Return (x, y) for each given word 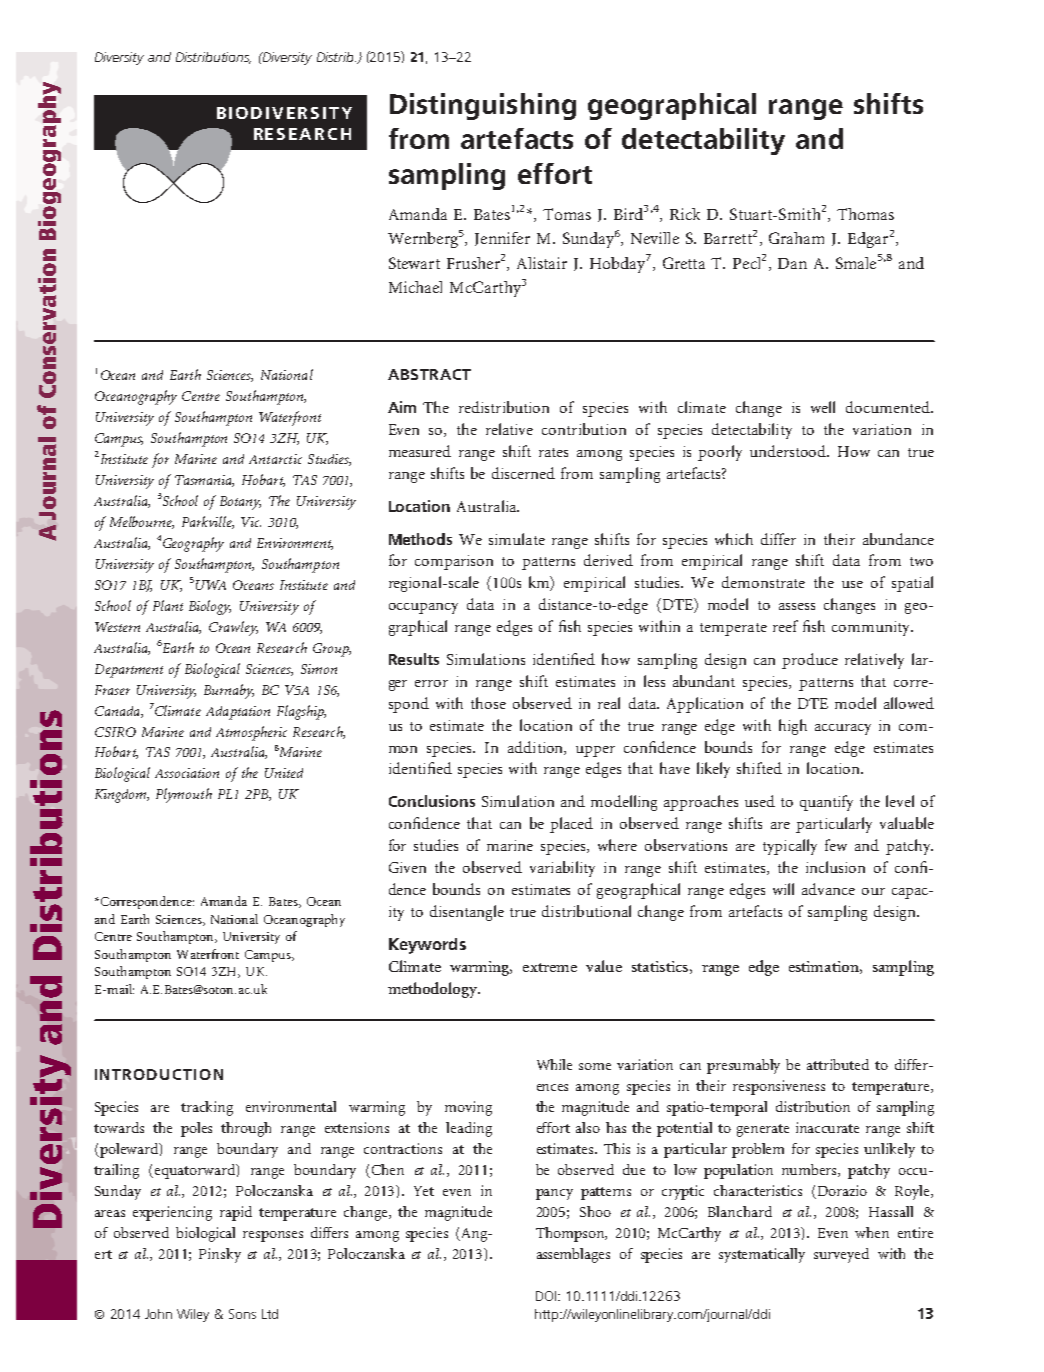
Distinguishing (483, 106)
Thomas (865, 214)
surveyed (841, 1255)
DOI (547, 1296)
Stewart (414, 263)
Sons (242, 1314)
